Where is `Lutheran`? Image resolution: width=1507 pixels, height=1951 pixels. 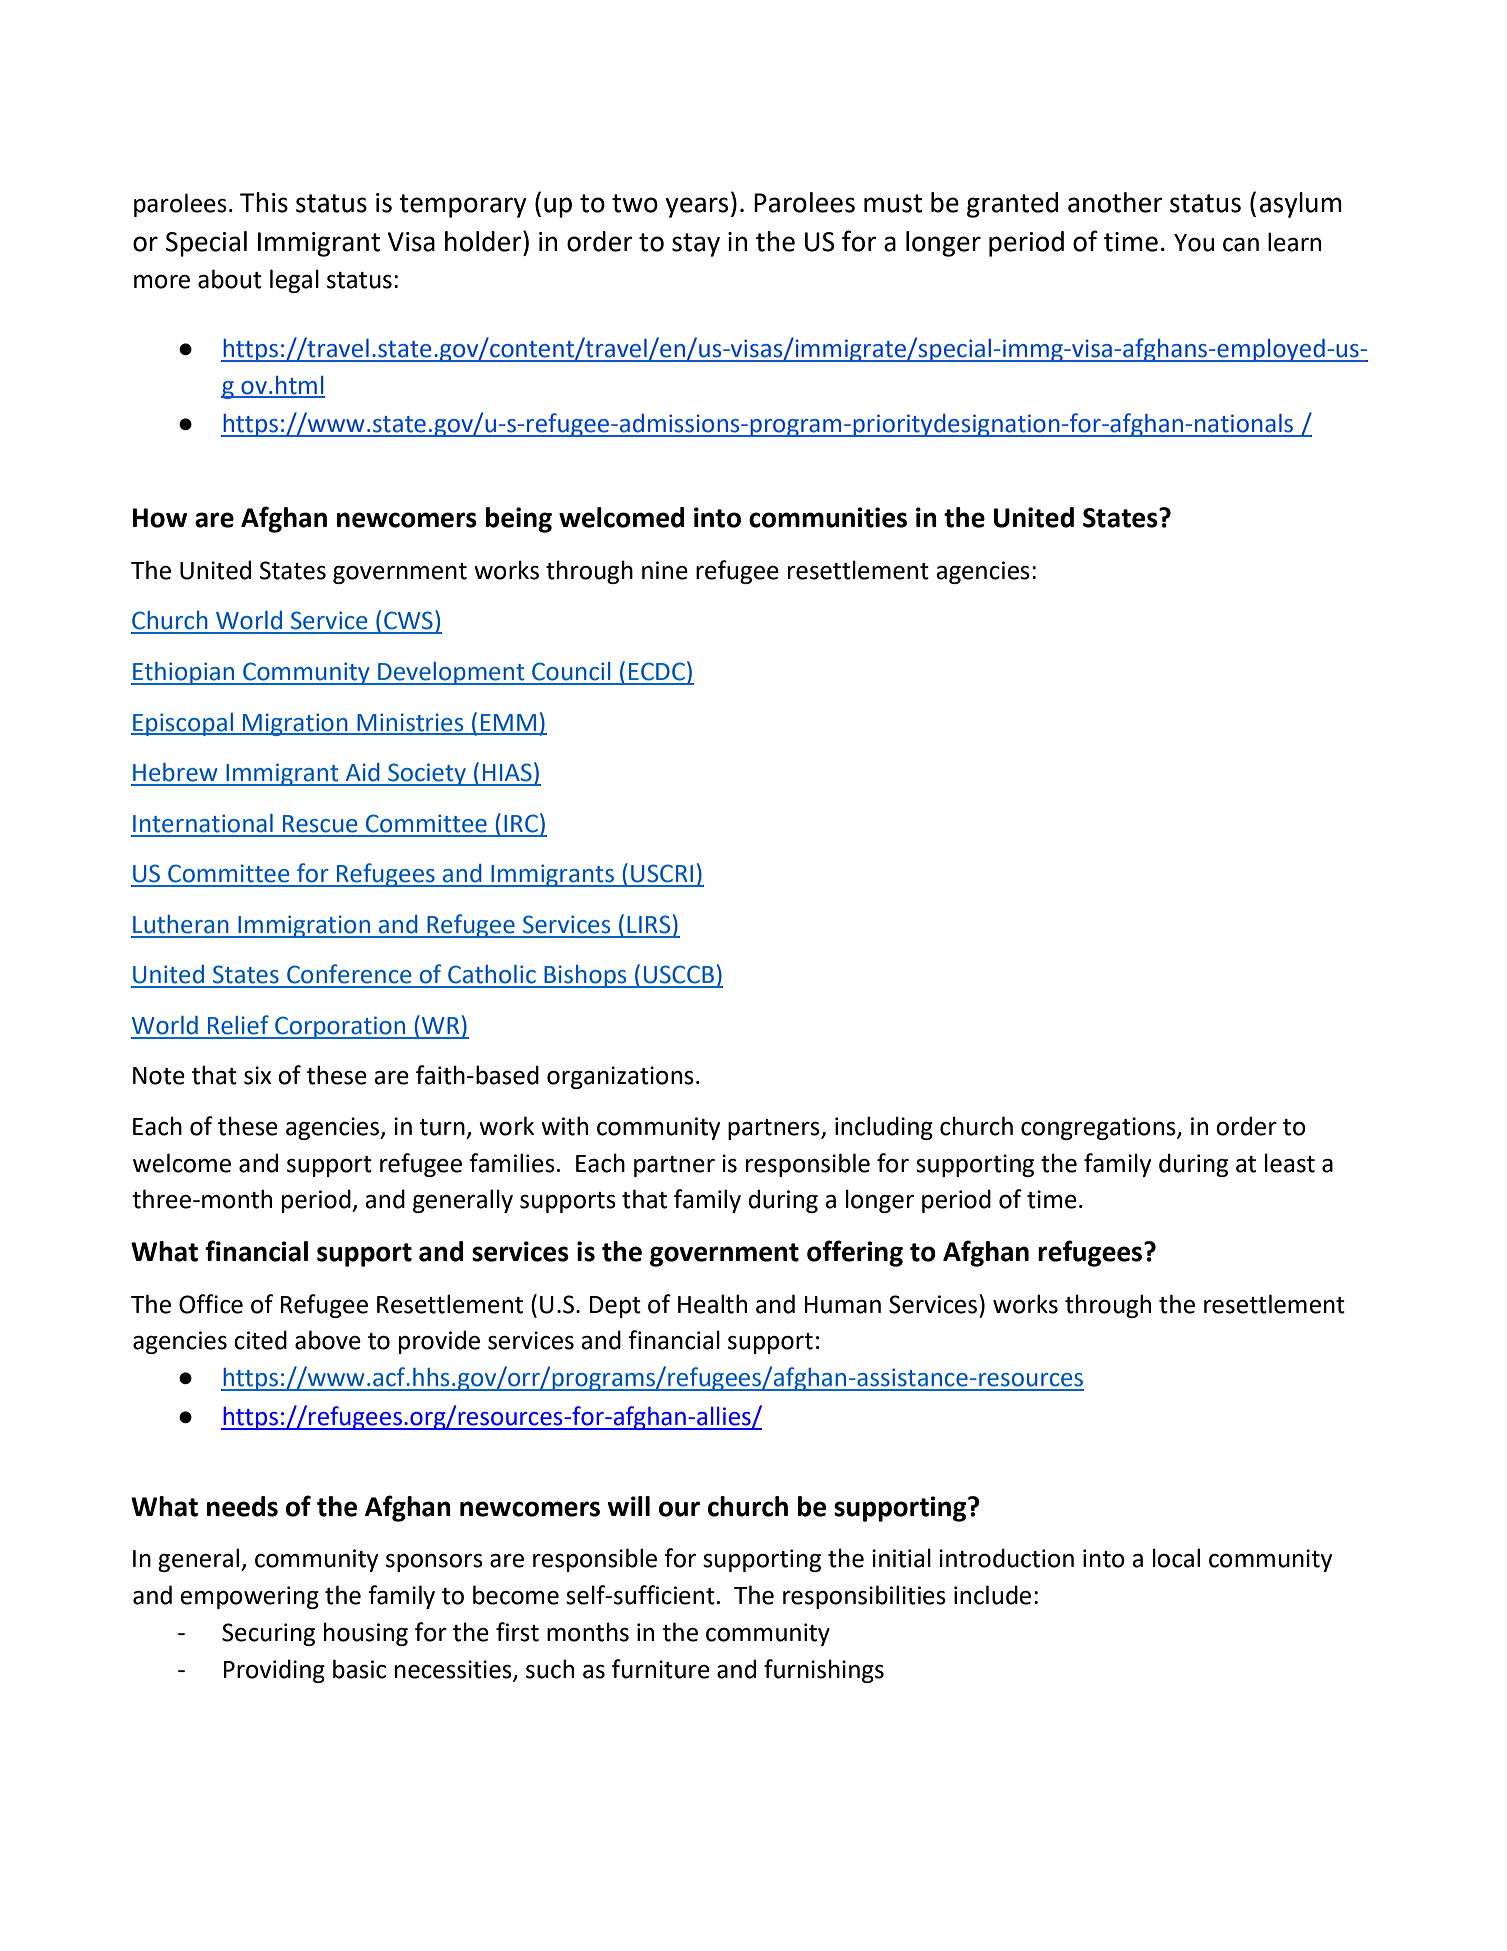
Lutheran is located at coordinates (181, 924).
